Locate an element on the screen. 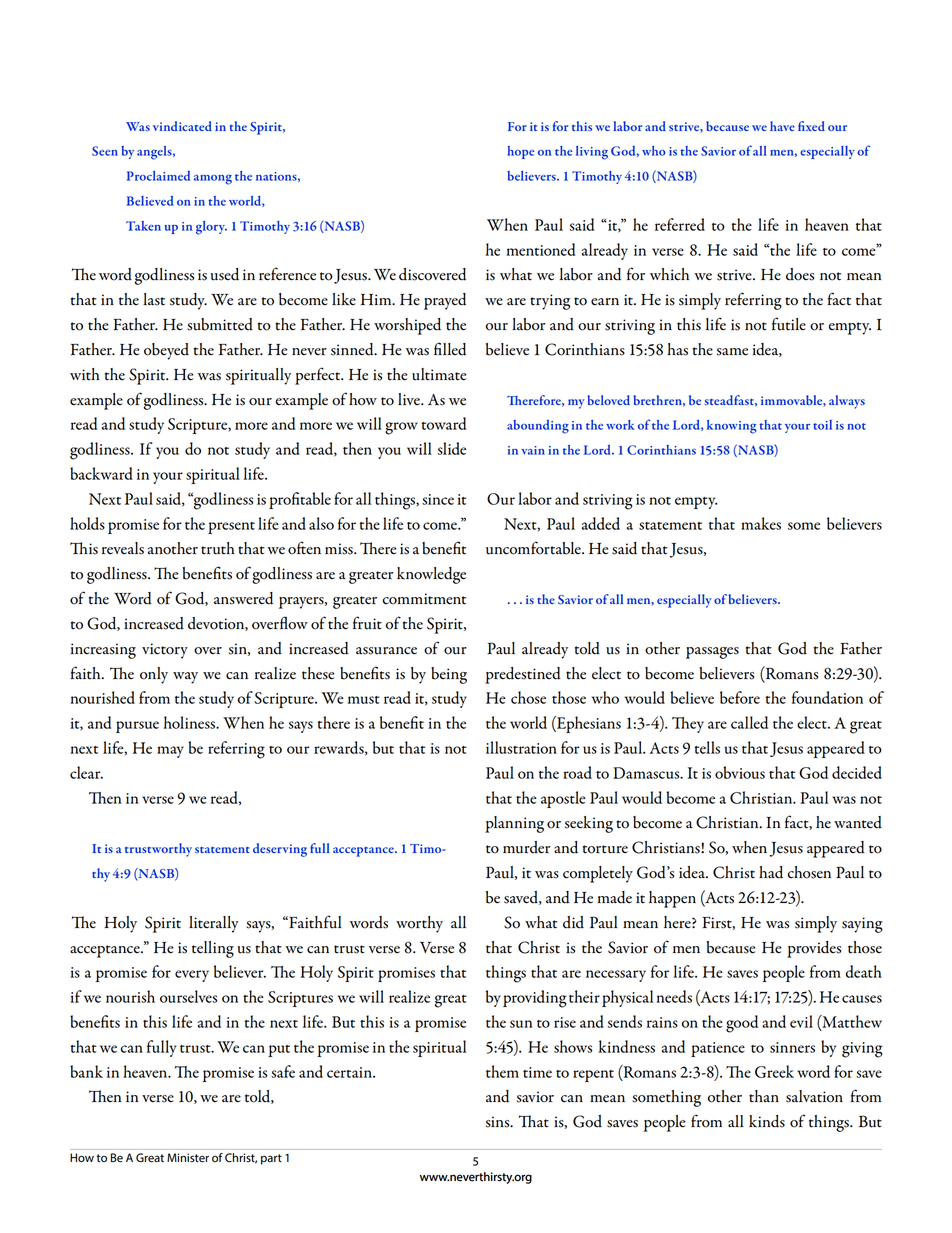 The image size is (952, 1233). victory is located at coordinates (165, 651).
